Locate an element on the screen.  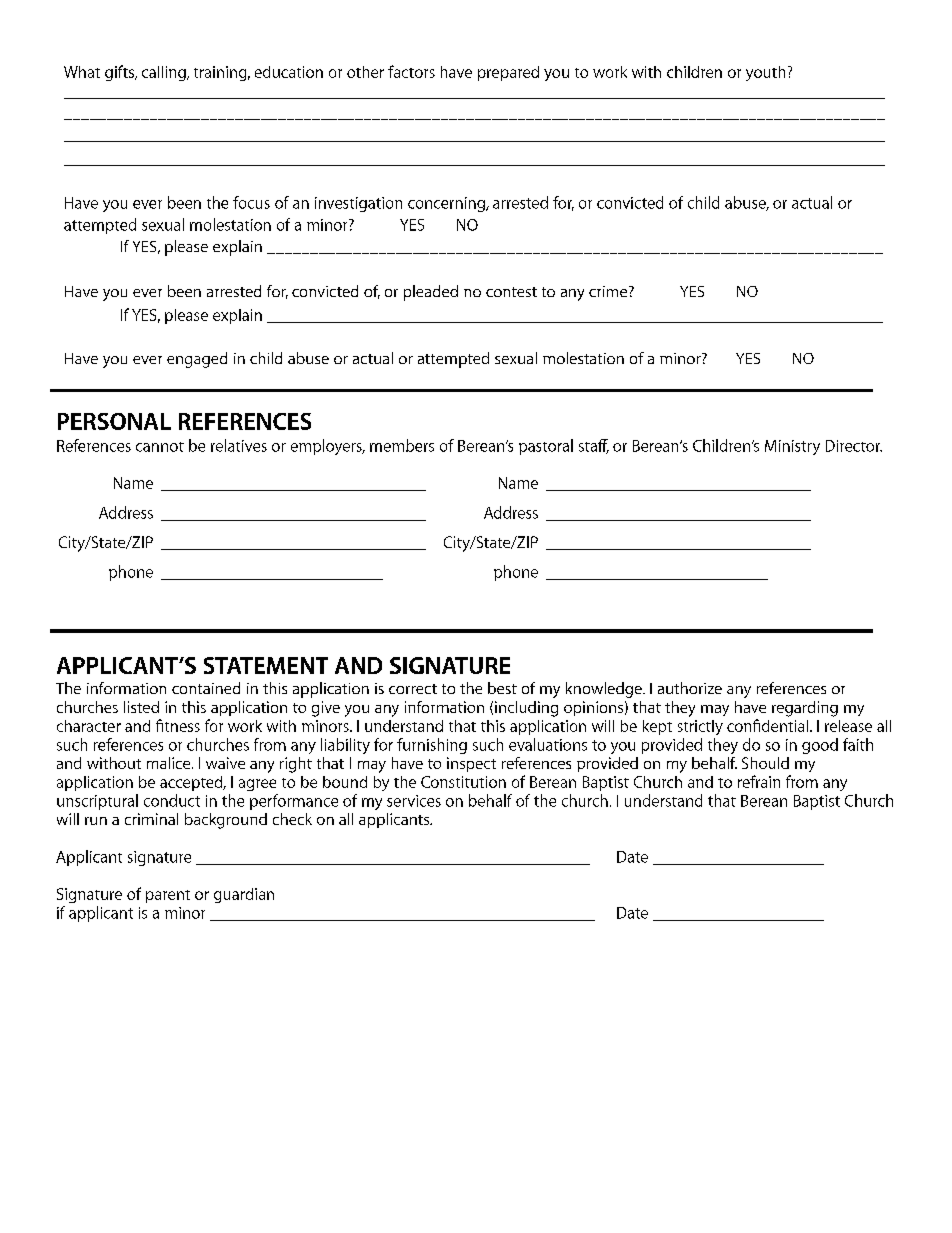
Ministry is located at coordinates (792, 447).
